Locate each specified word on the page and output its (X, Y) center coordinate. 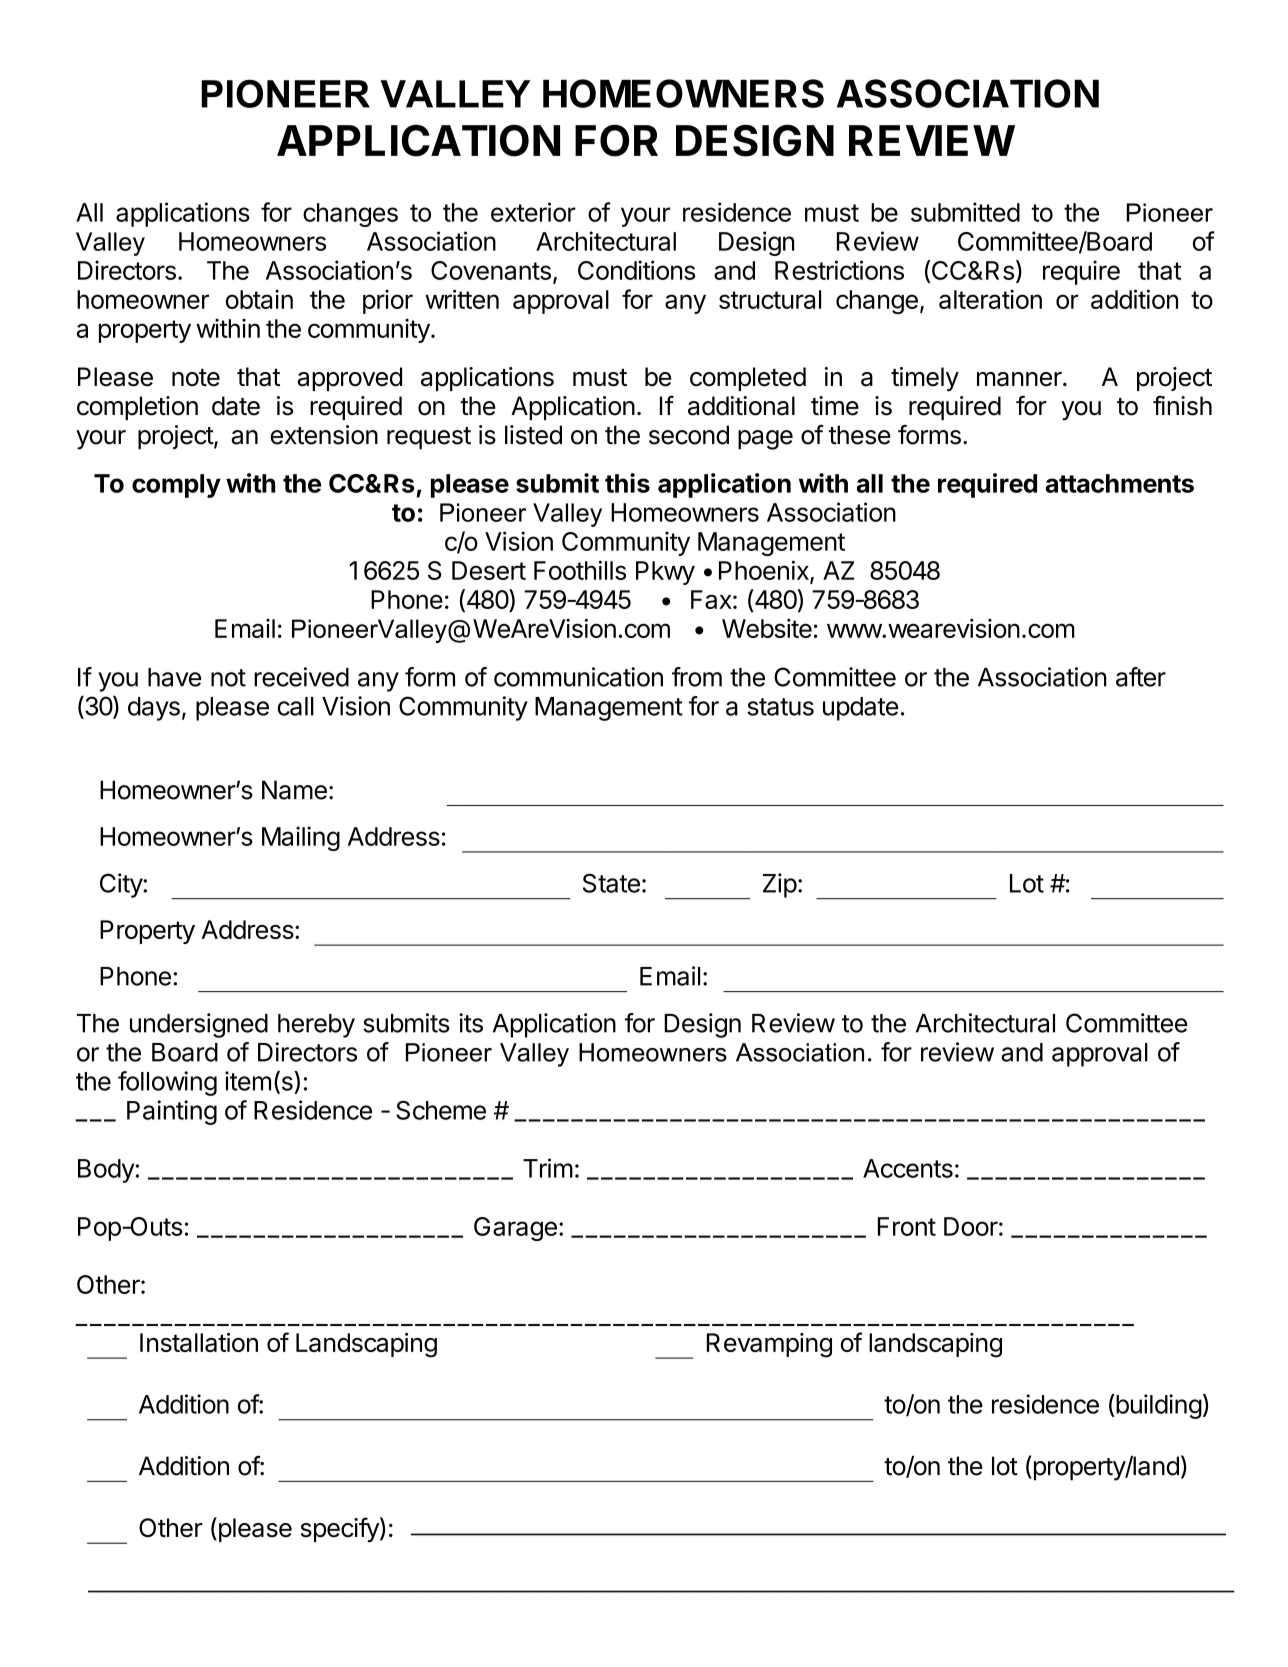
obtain (259, 299)
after (1141, 677)
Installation (199, 1342)
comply (176, 486)
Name (294, 790)
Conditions (636, 270)
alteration (990, 299)
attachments (1119, 483)
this (627, 483)
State (611, 883)
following (167, 1083)
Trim (548, 1168)
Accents (908, 1168)
